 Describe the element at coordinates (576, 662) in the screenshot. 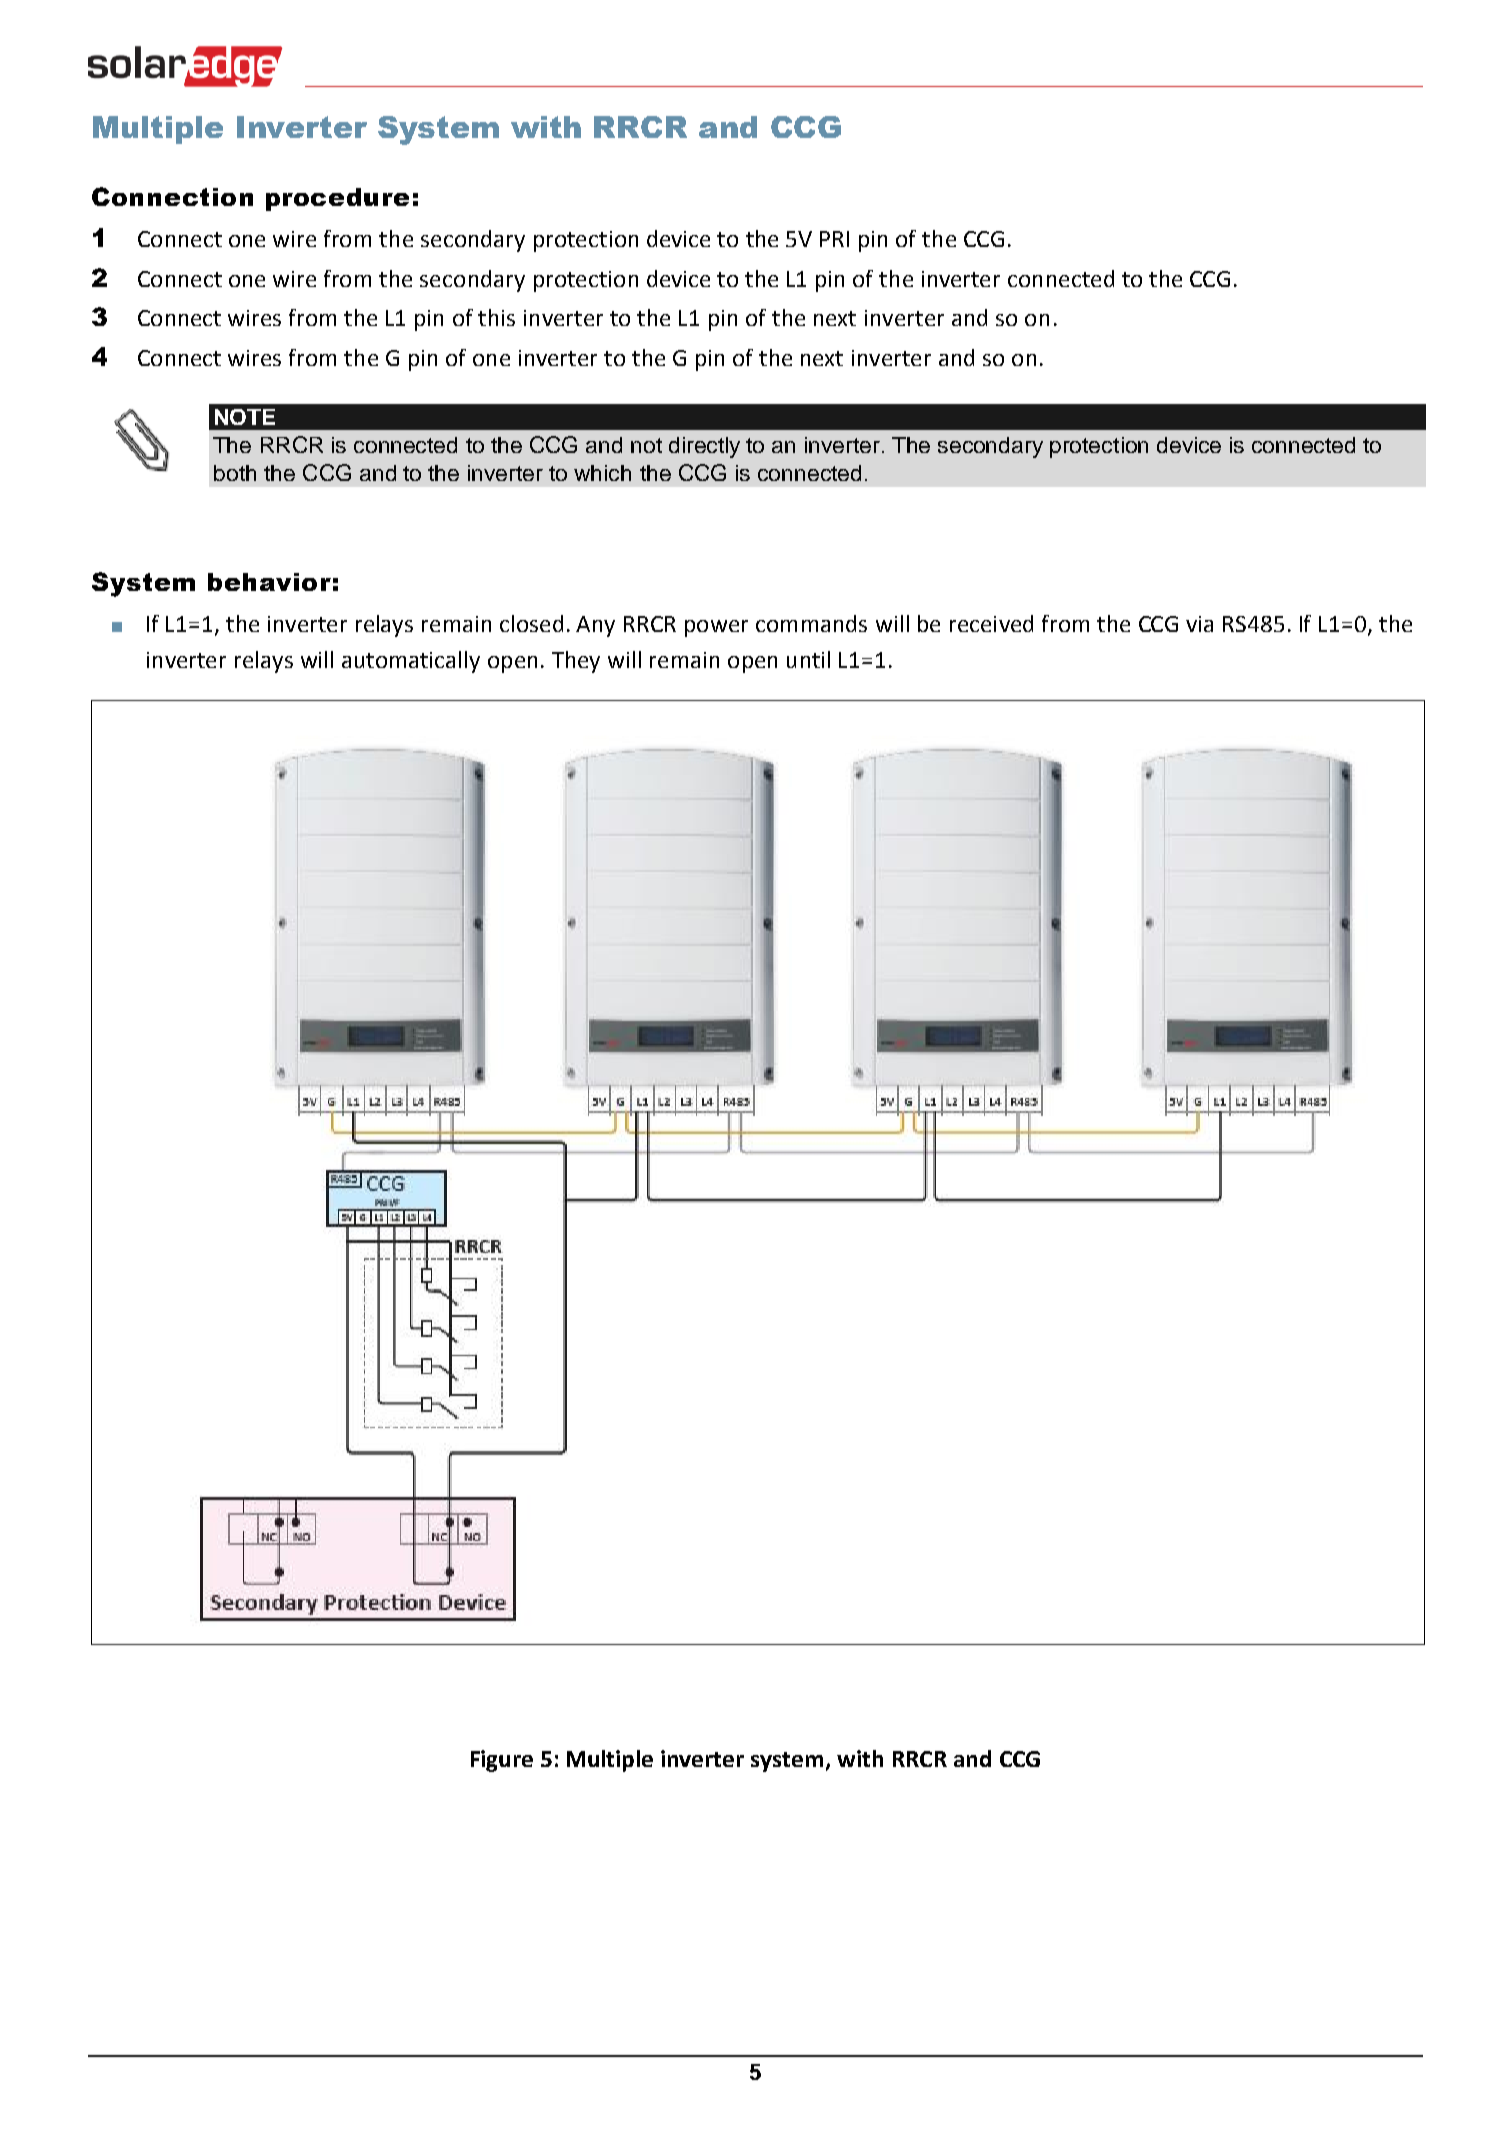

I see `They` at that location.
